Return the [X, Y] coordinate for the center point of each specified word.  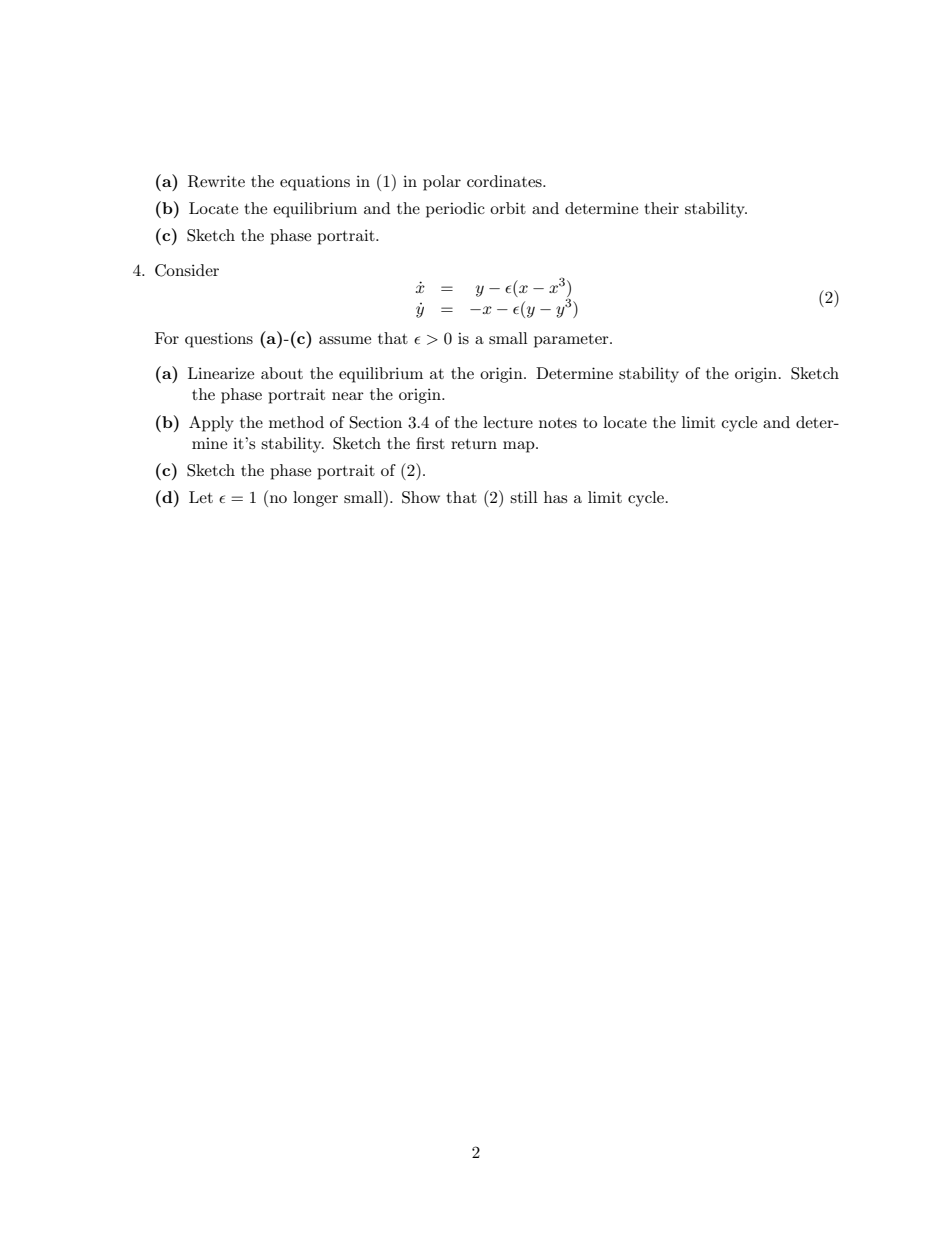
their [661, 208]
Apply [211, 424]
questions [219, 340]
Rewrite [216, 181]
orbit [508, 208]
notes [558, 423]
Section [376, 422]
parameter [572, 341]
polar [442, 183]
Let [201, 497]
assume [345, 340]
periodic [455, 210]
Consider [187, 270]
